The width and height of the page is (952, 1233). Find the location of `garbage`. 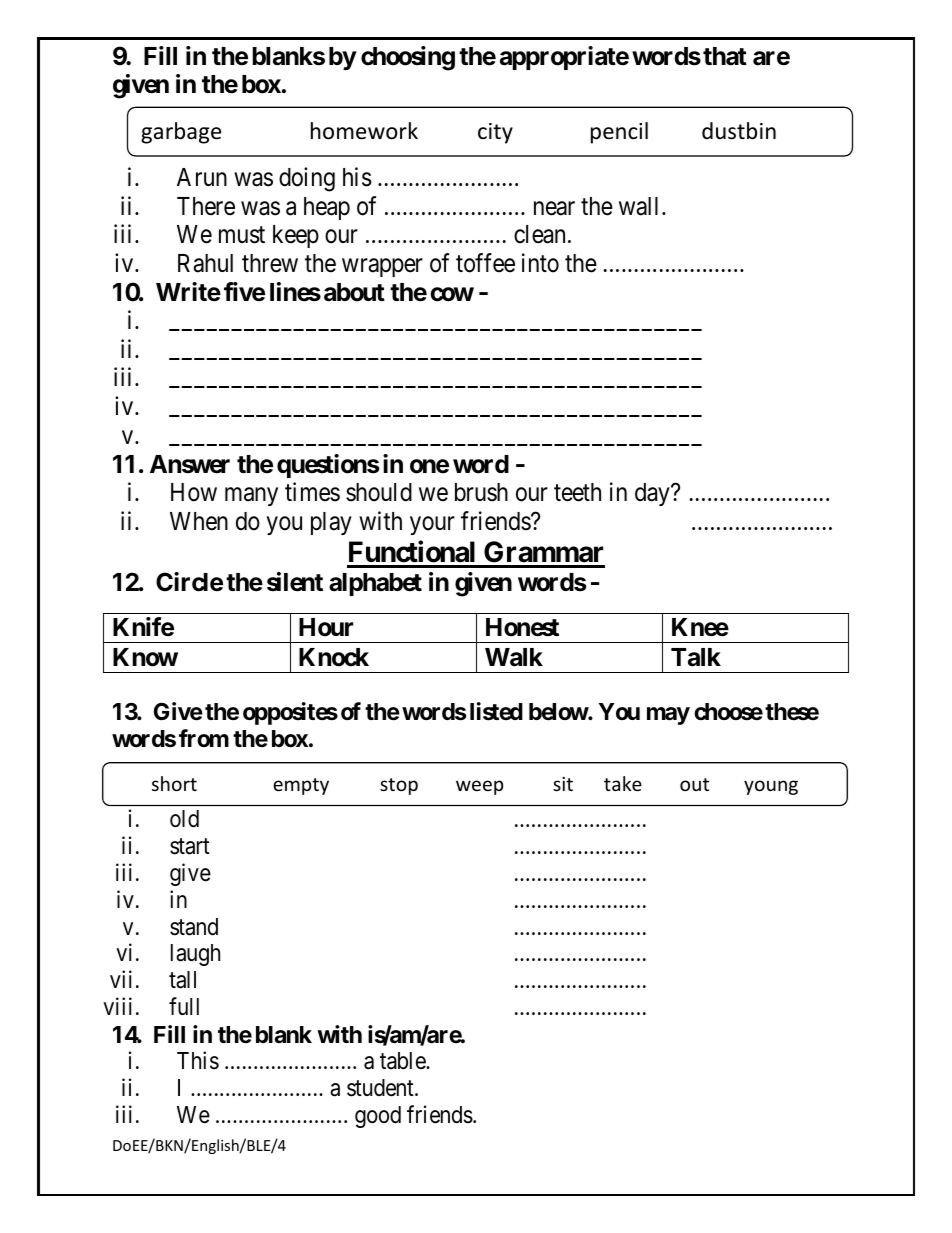

garbage is located at coordinates (181, 133).
